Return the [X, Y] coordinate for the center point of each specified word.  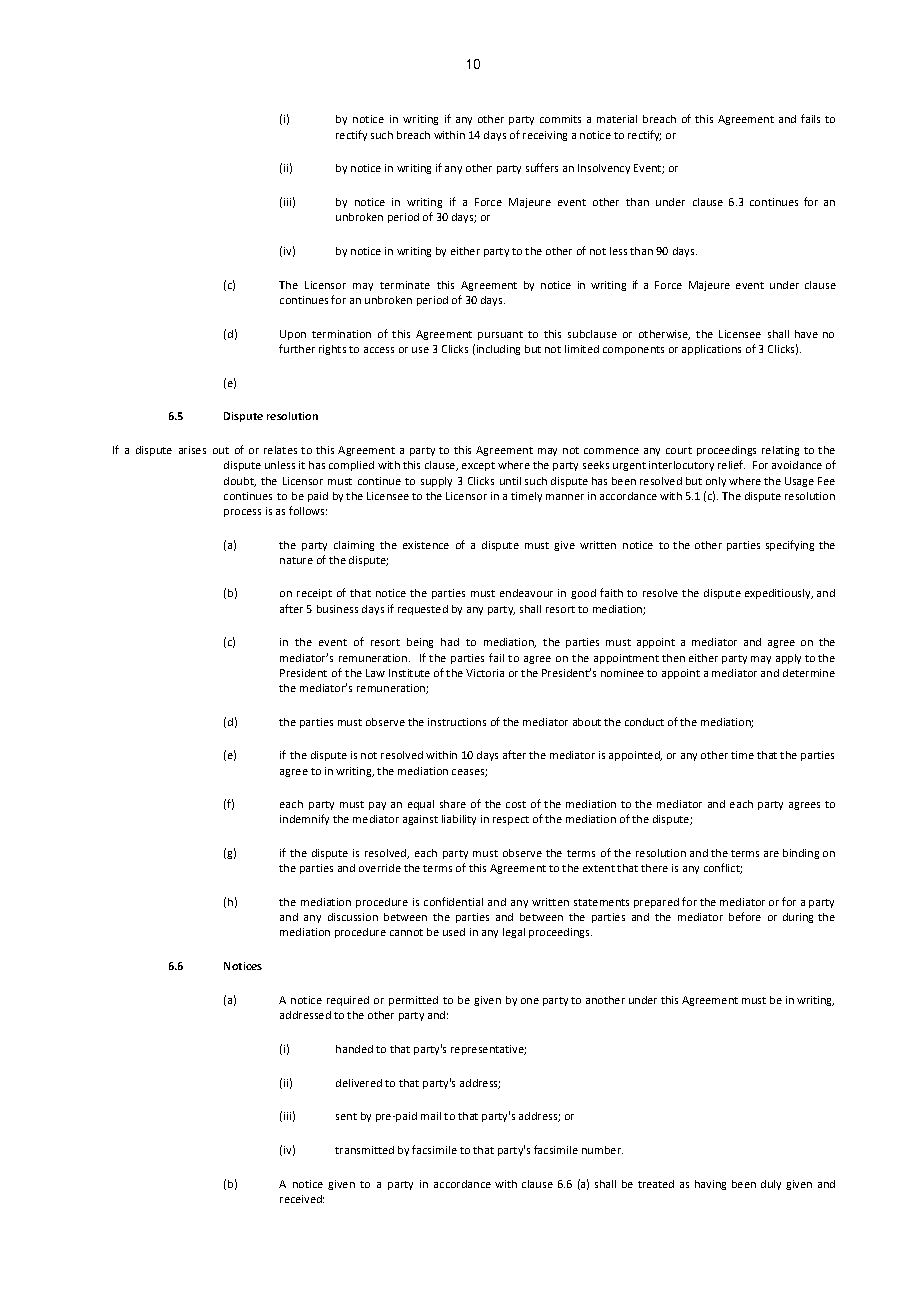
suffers [542, 167]
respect [511, 820]
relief [731, 464]
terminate [405, 285]
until [510, 481]
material [617, 119]
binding [801, 854]
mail [431, 1116]
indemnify [304, 819]
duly [771, 1185]
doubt [240, 482]
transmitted [364, 1150]
